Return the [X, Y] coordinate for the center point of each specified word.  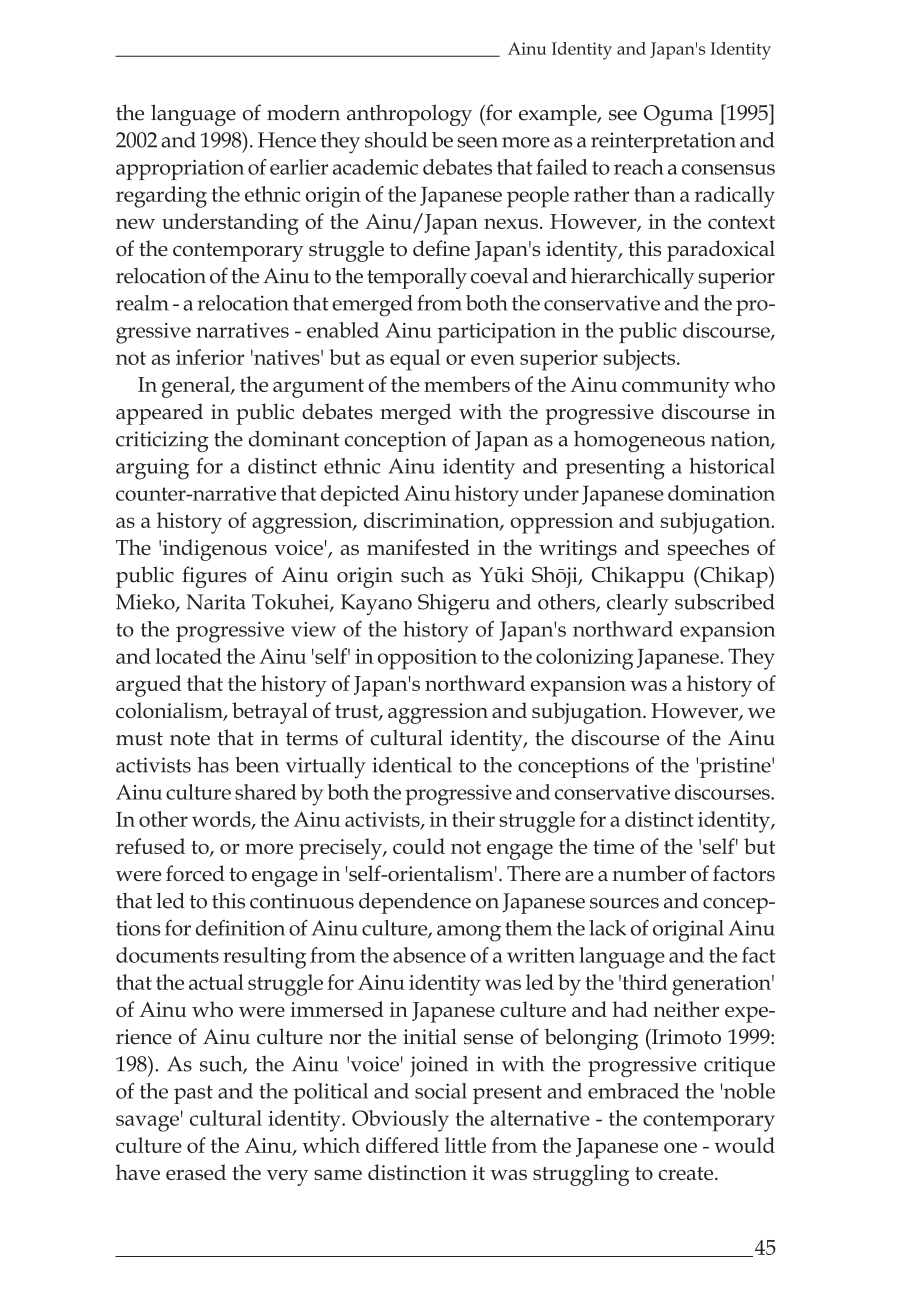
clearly [638, 604]
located [188, 656]
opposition [427, 659]
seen [477, 142]
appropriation [180, 169]
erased [196, 1172]
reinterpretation [663, 142]
